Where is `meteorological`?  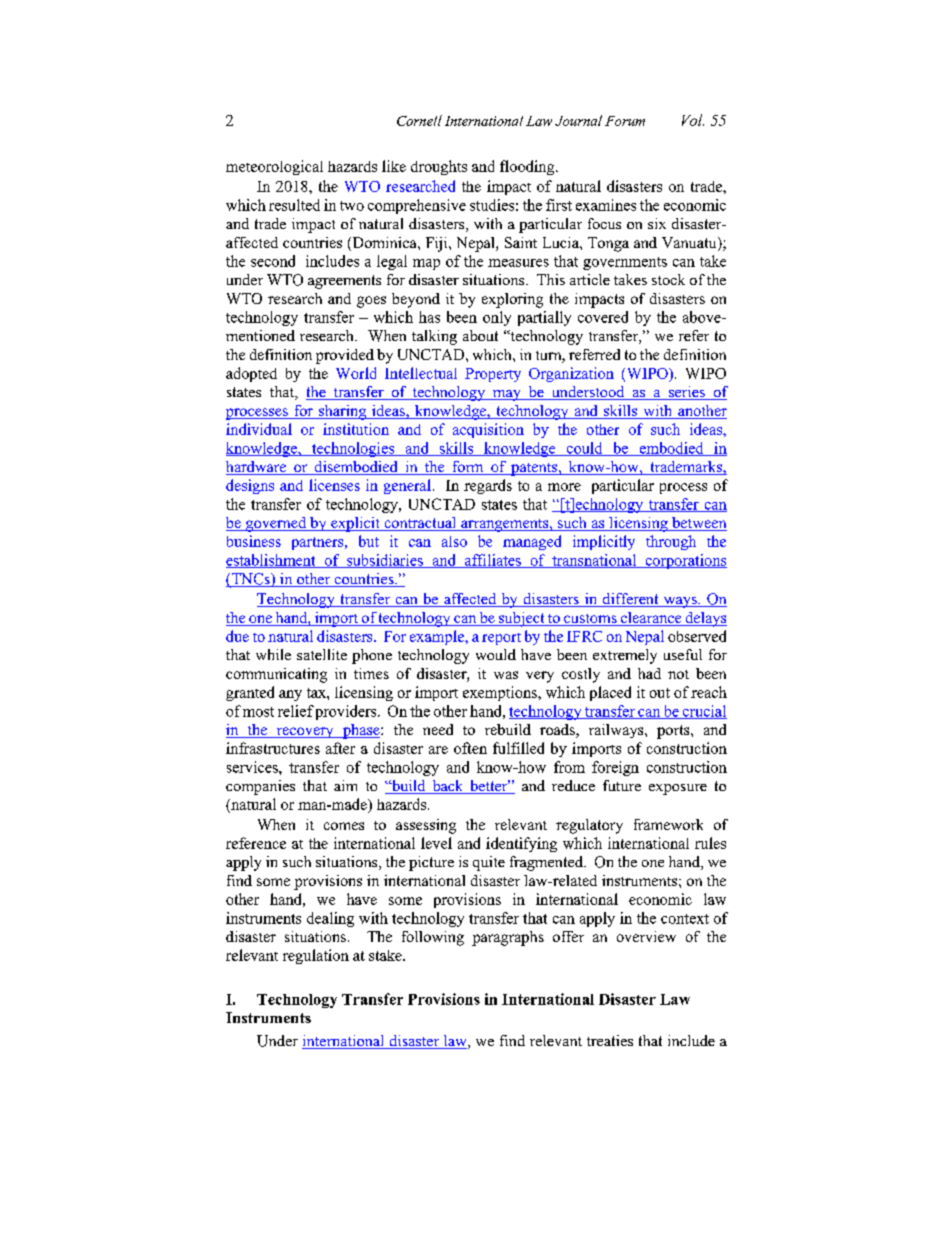
meteorological is located at coordinates (274, 167).
